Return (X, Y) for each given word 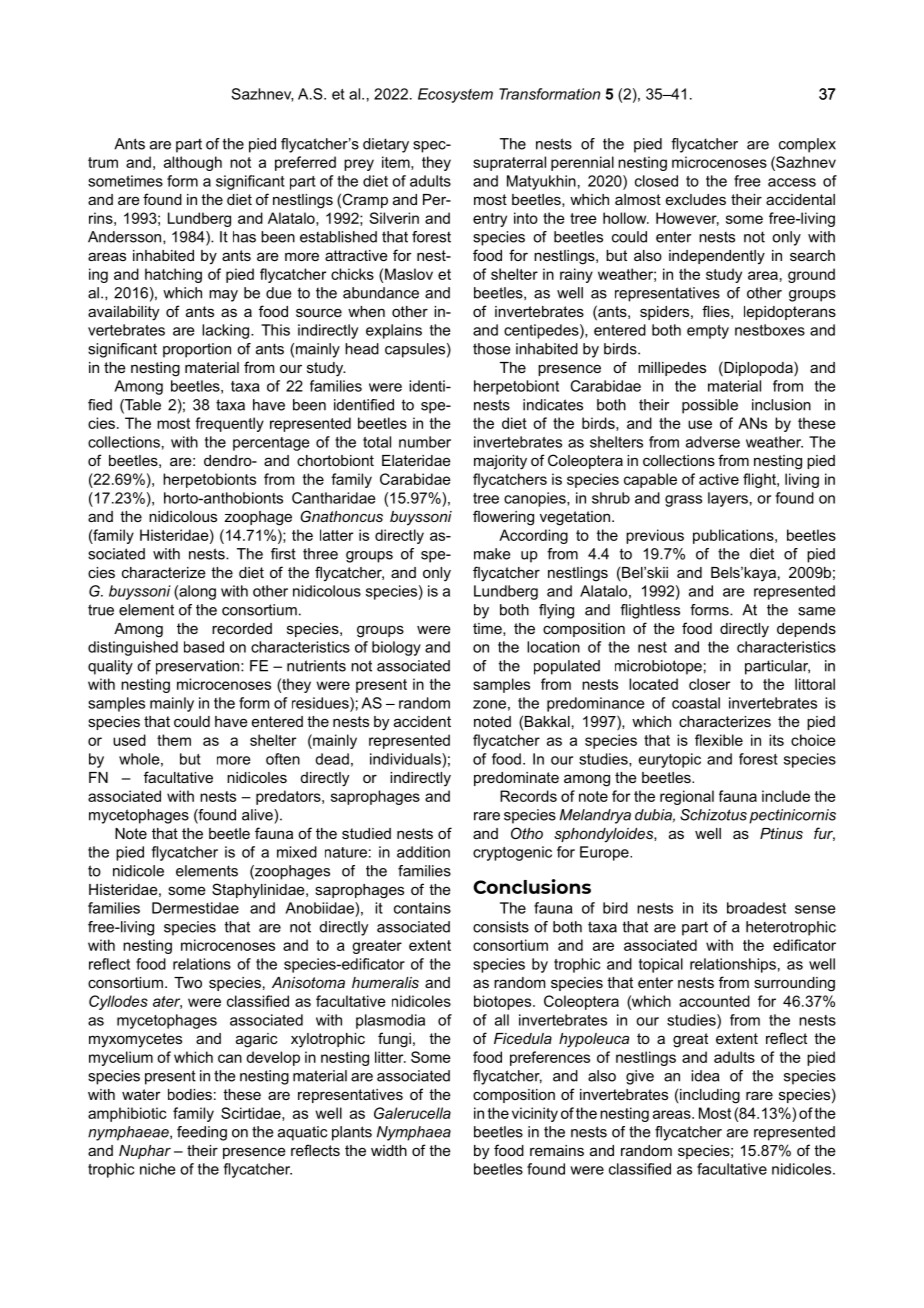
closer (709, 684)
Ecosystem (455, 95)
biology (396, 648)
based (204, 647)
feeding (202, 1133)
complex (807, 145)
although (193, 163)
